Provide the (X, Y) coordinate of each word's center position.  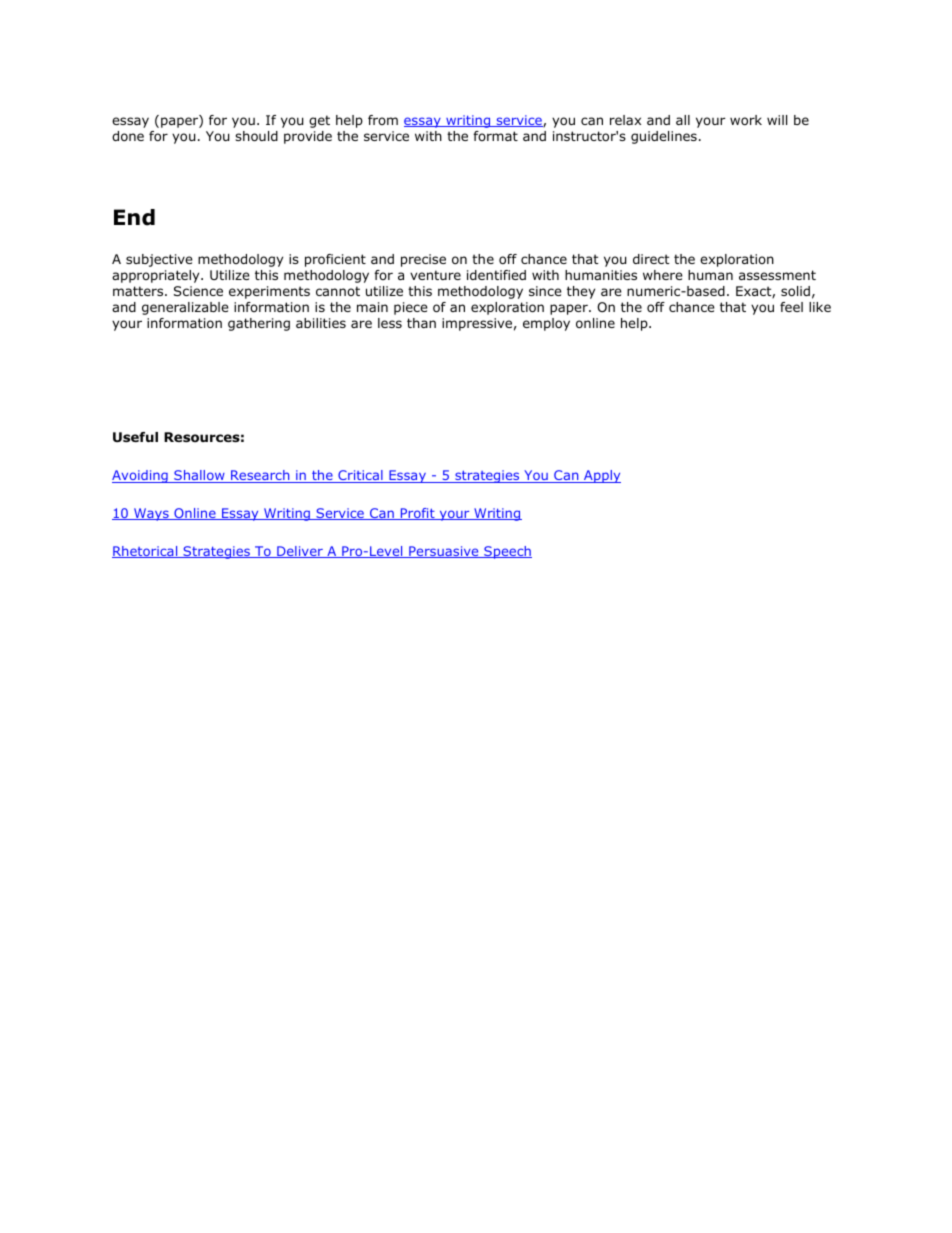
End (134, 217)
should (256, 136)
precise (423, 260)
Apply (601, 476)
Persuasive (444, 552)
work (746, 120)
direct (651, 259)
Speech (507, 552)
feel (791, 307)
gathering (259, 324)
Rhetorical (146, 552)
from (383, 120)
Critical (360, 476)
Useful (135, 437)
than (421, 323)
